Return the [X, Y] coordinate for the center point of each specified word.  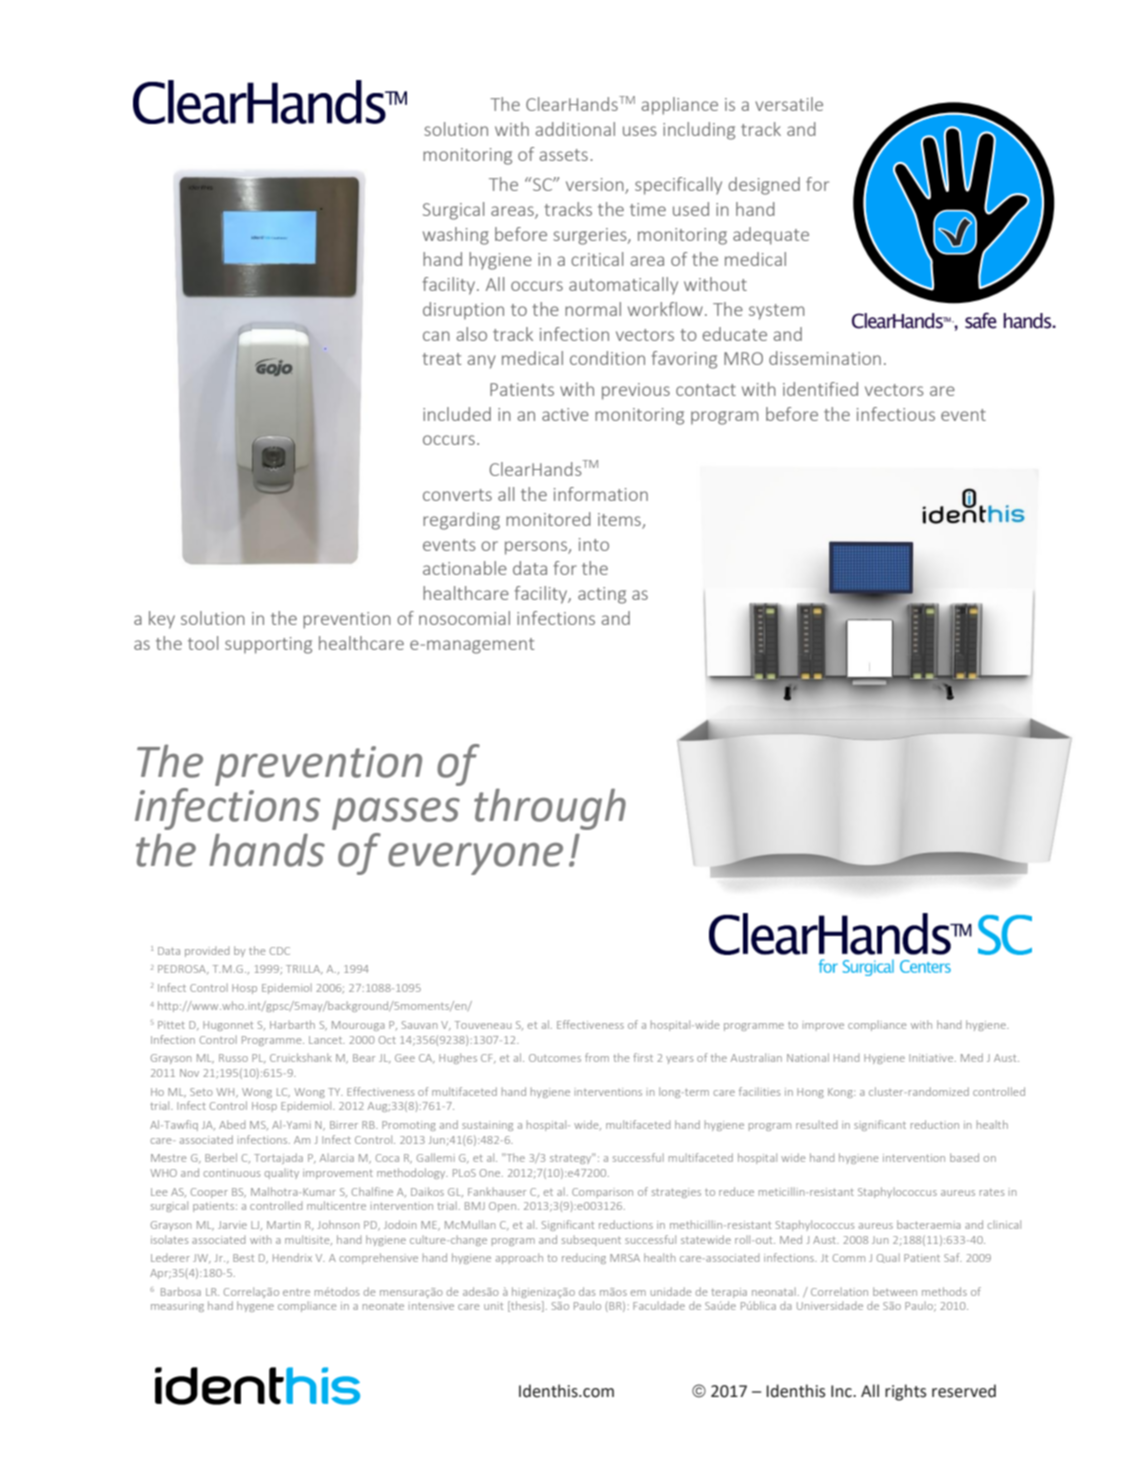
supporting [268, 645]
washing [456, 236]
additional [575, 129]
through [550, 809]
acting [602, 595]
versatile [789, 104]
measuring [177, 1307]
